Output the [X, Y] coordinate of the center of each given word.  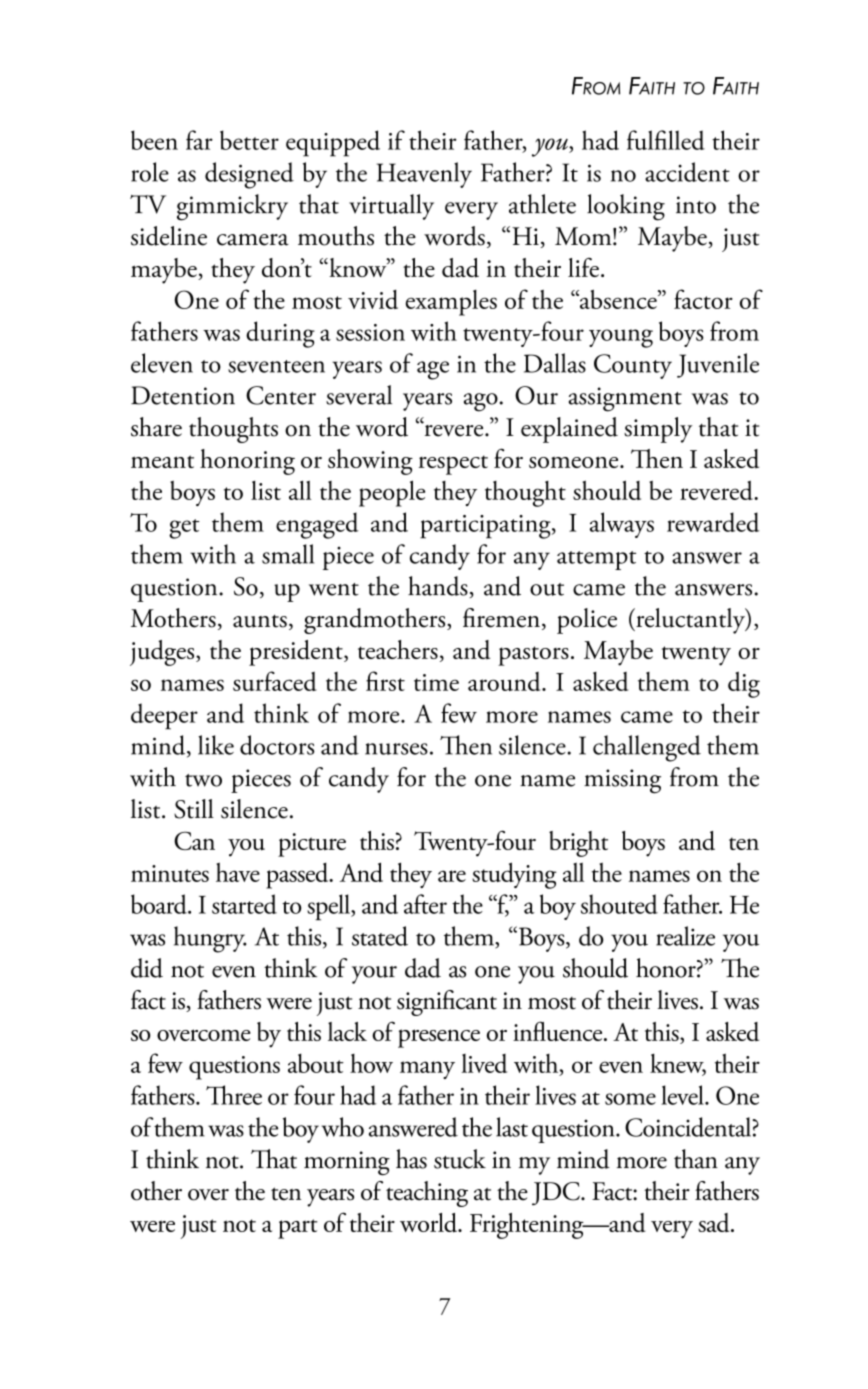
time [436, 682]
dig [744, 684]
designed [249, 175]
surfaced [275, 681]
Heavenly [424, 175]
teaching [427, 1194]
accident [687, 172]
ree [248, 1099]
